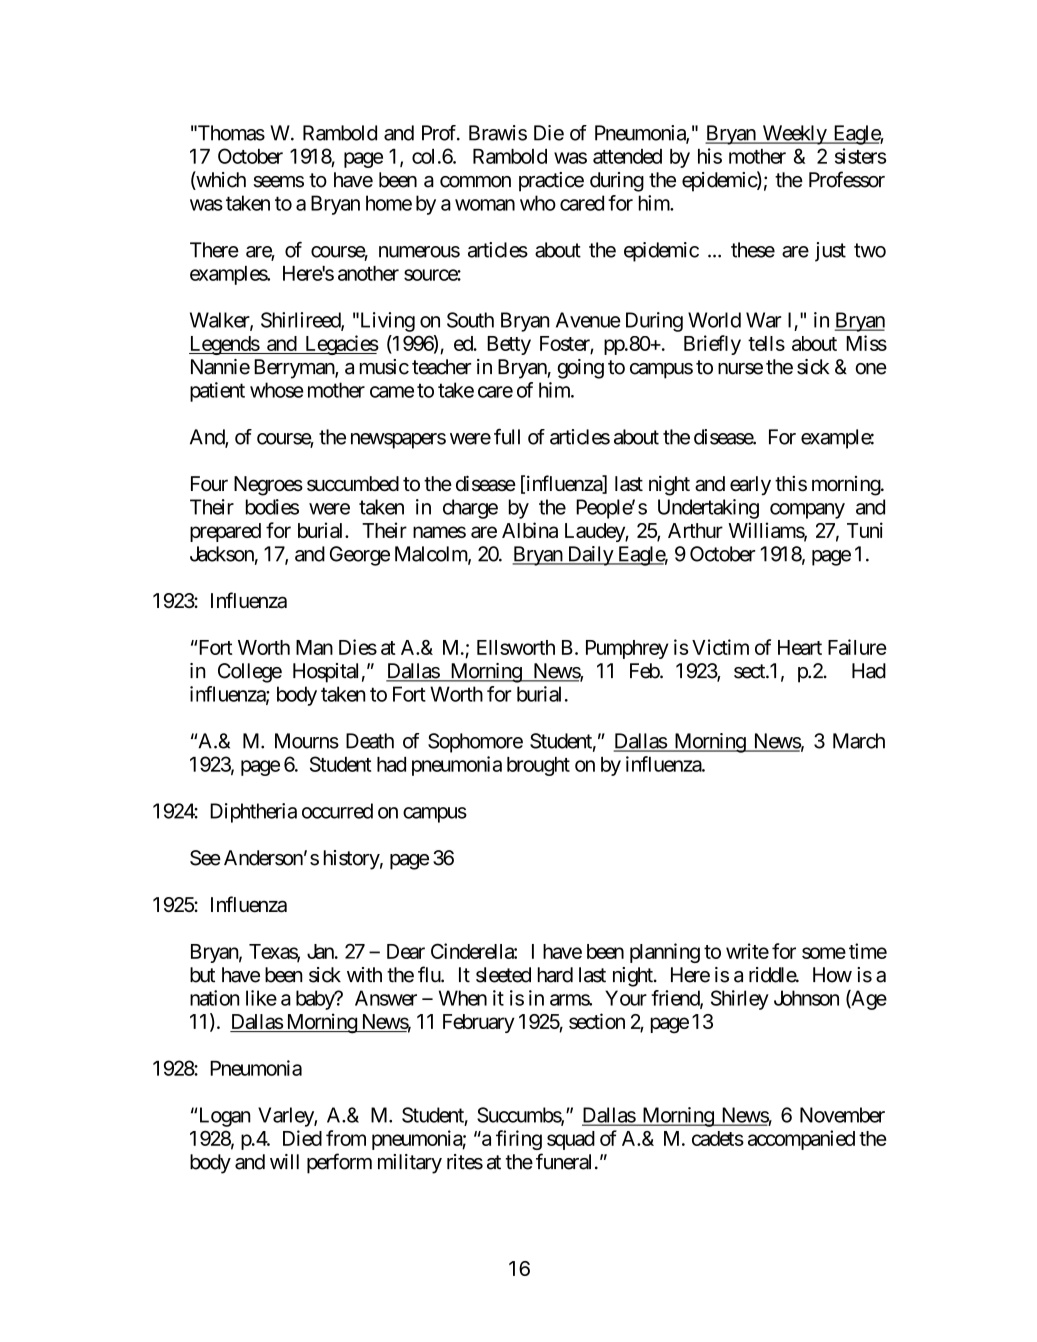  Describe the element at coordinates (475, 182) in the screenshot. I see `common` at that location.
